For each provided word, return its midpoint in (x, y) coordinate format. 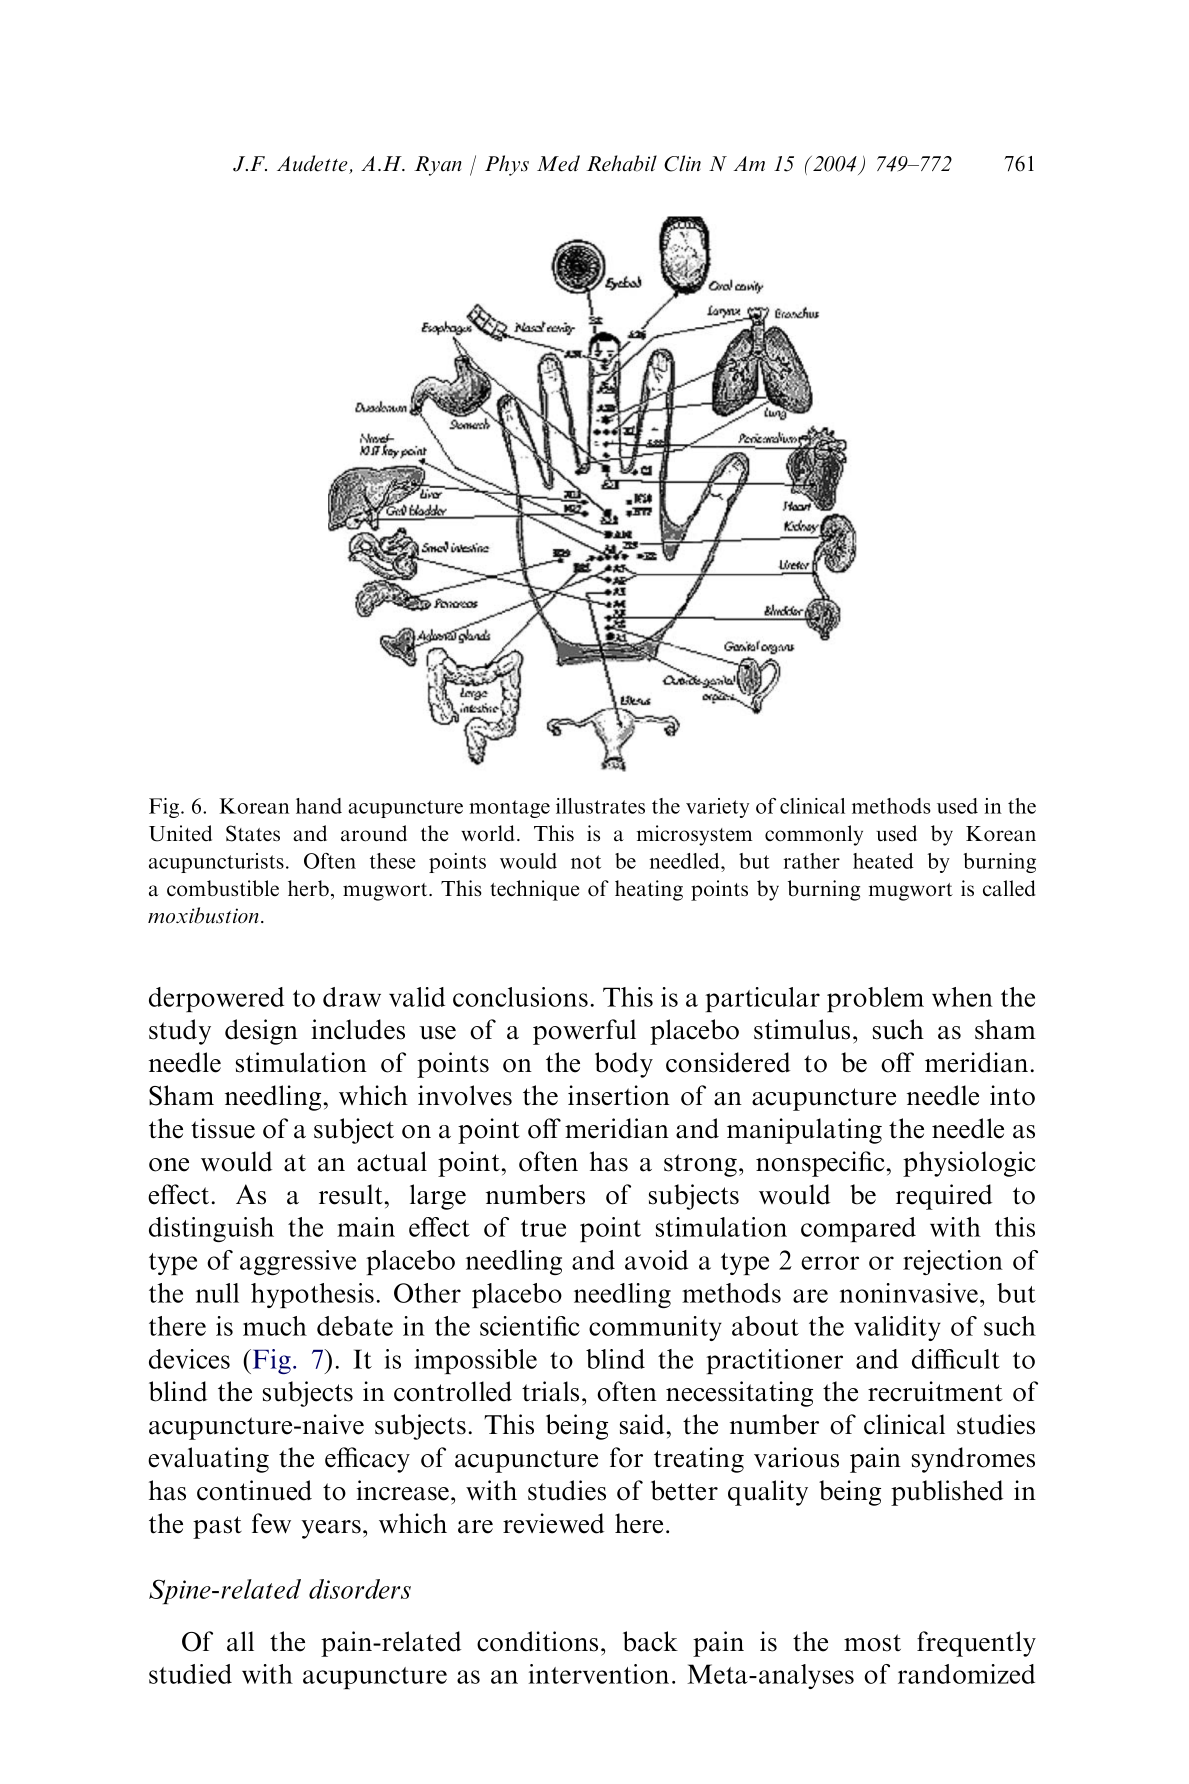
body (624, 1065)
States (253, 833)
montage (509, 809)
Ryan (438, 166)
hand (319, 806)
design (261, 1032)
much (275, 1326)
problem (875, 999)
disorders (360, 1589)
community (655, 1328)
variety (717, 808)
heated (883, 861)
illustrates (600, 806)
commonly (814, 835)
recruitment (935, 1391)
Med (558, 163)
